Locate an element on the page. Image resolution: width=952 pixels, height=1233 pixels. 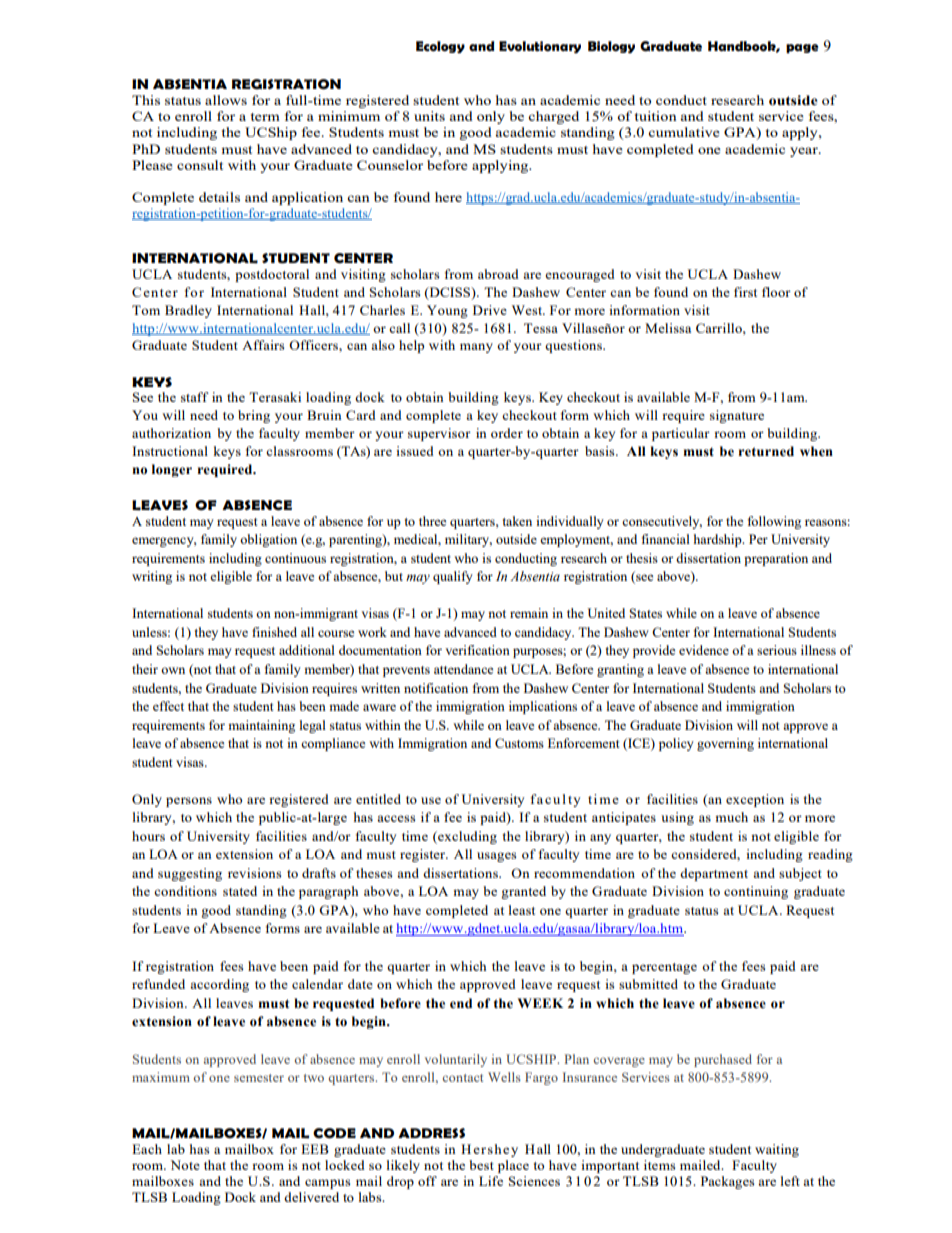
Ecology is located at coordinates (440, 47).
